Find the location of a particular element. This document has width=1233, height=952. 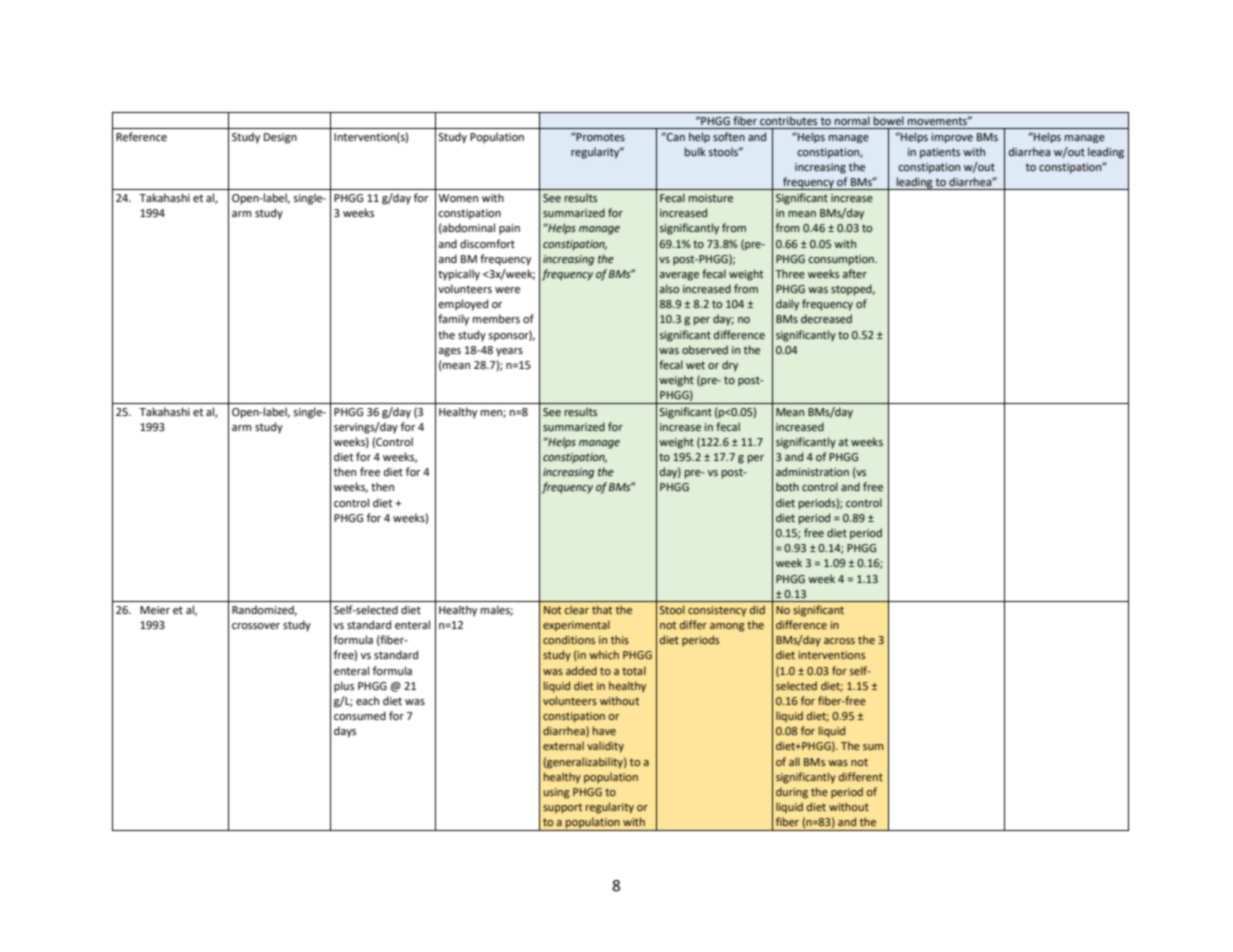

administration is located at coordinates (812, 471).
